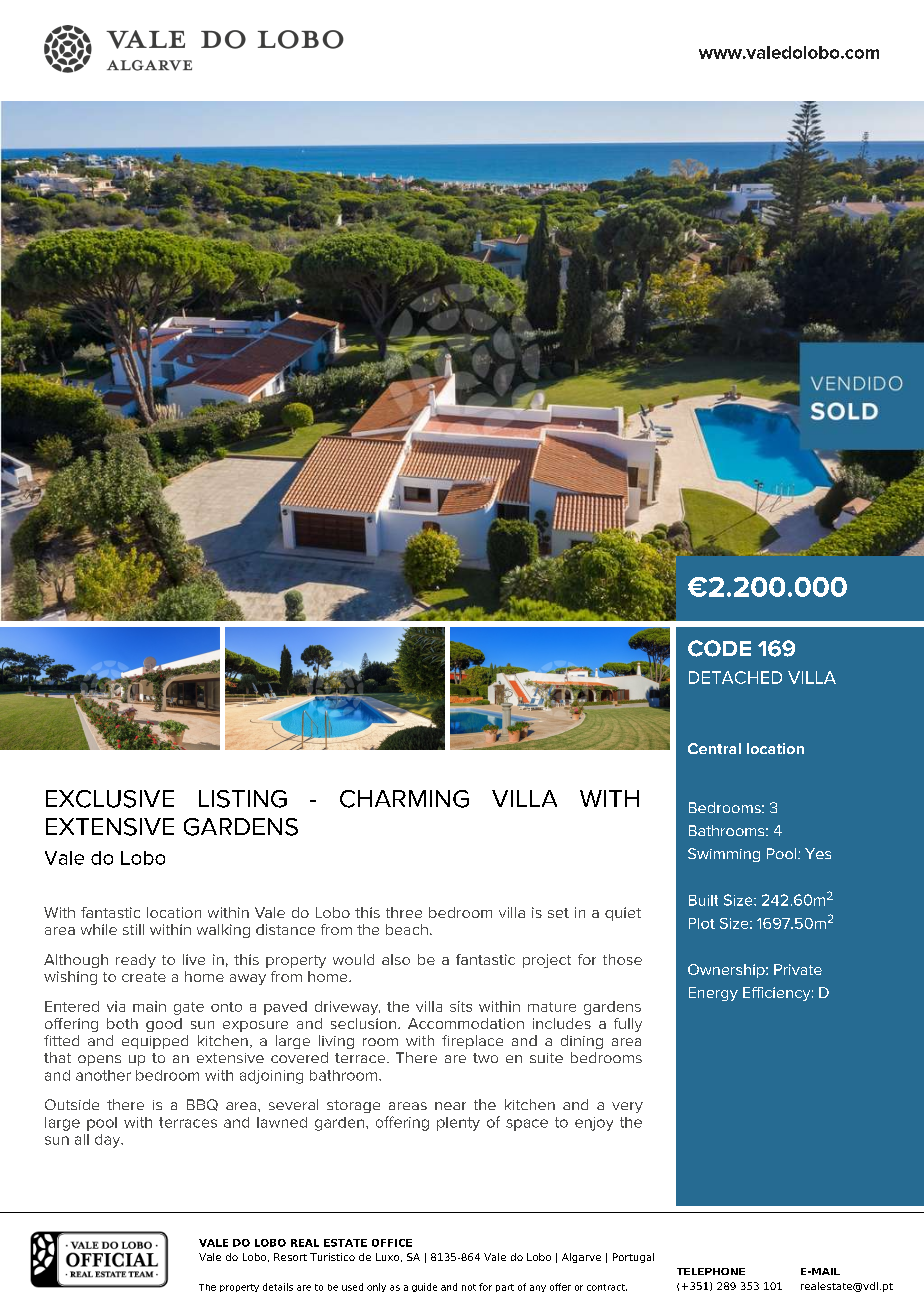 The image size is (924, 1308). Describe the element at coordinates (278, 1287) in the document. I see `details` at that location.
